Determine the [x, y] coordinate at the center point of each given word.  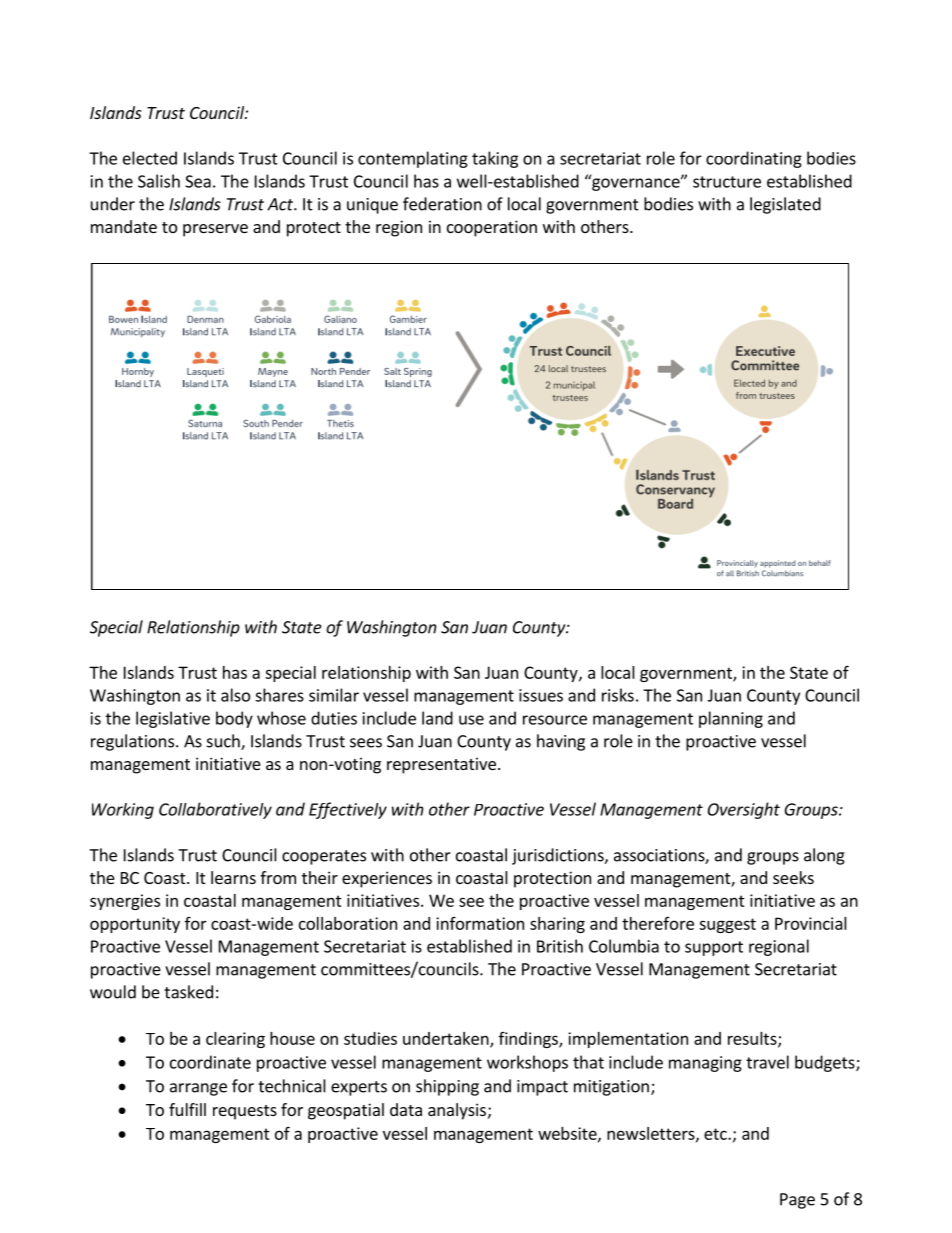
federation [442, 204]
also [235, 695]
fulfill [187, 1109]
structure [727, 182]
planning [731, 719]
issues [541, 695]
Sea [198, 181]
